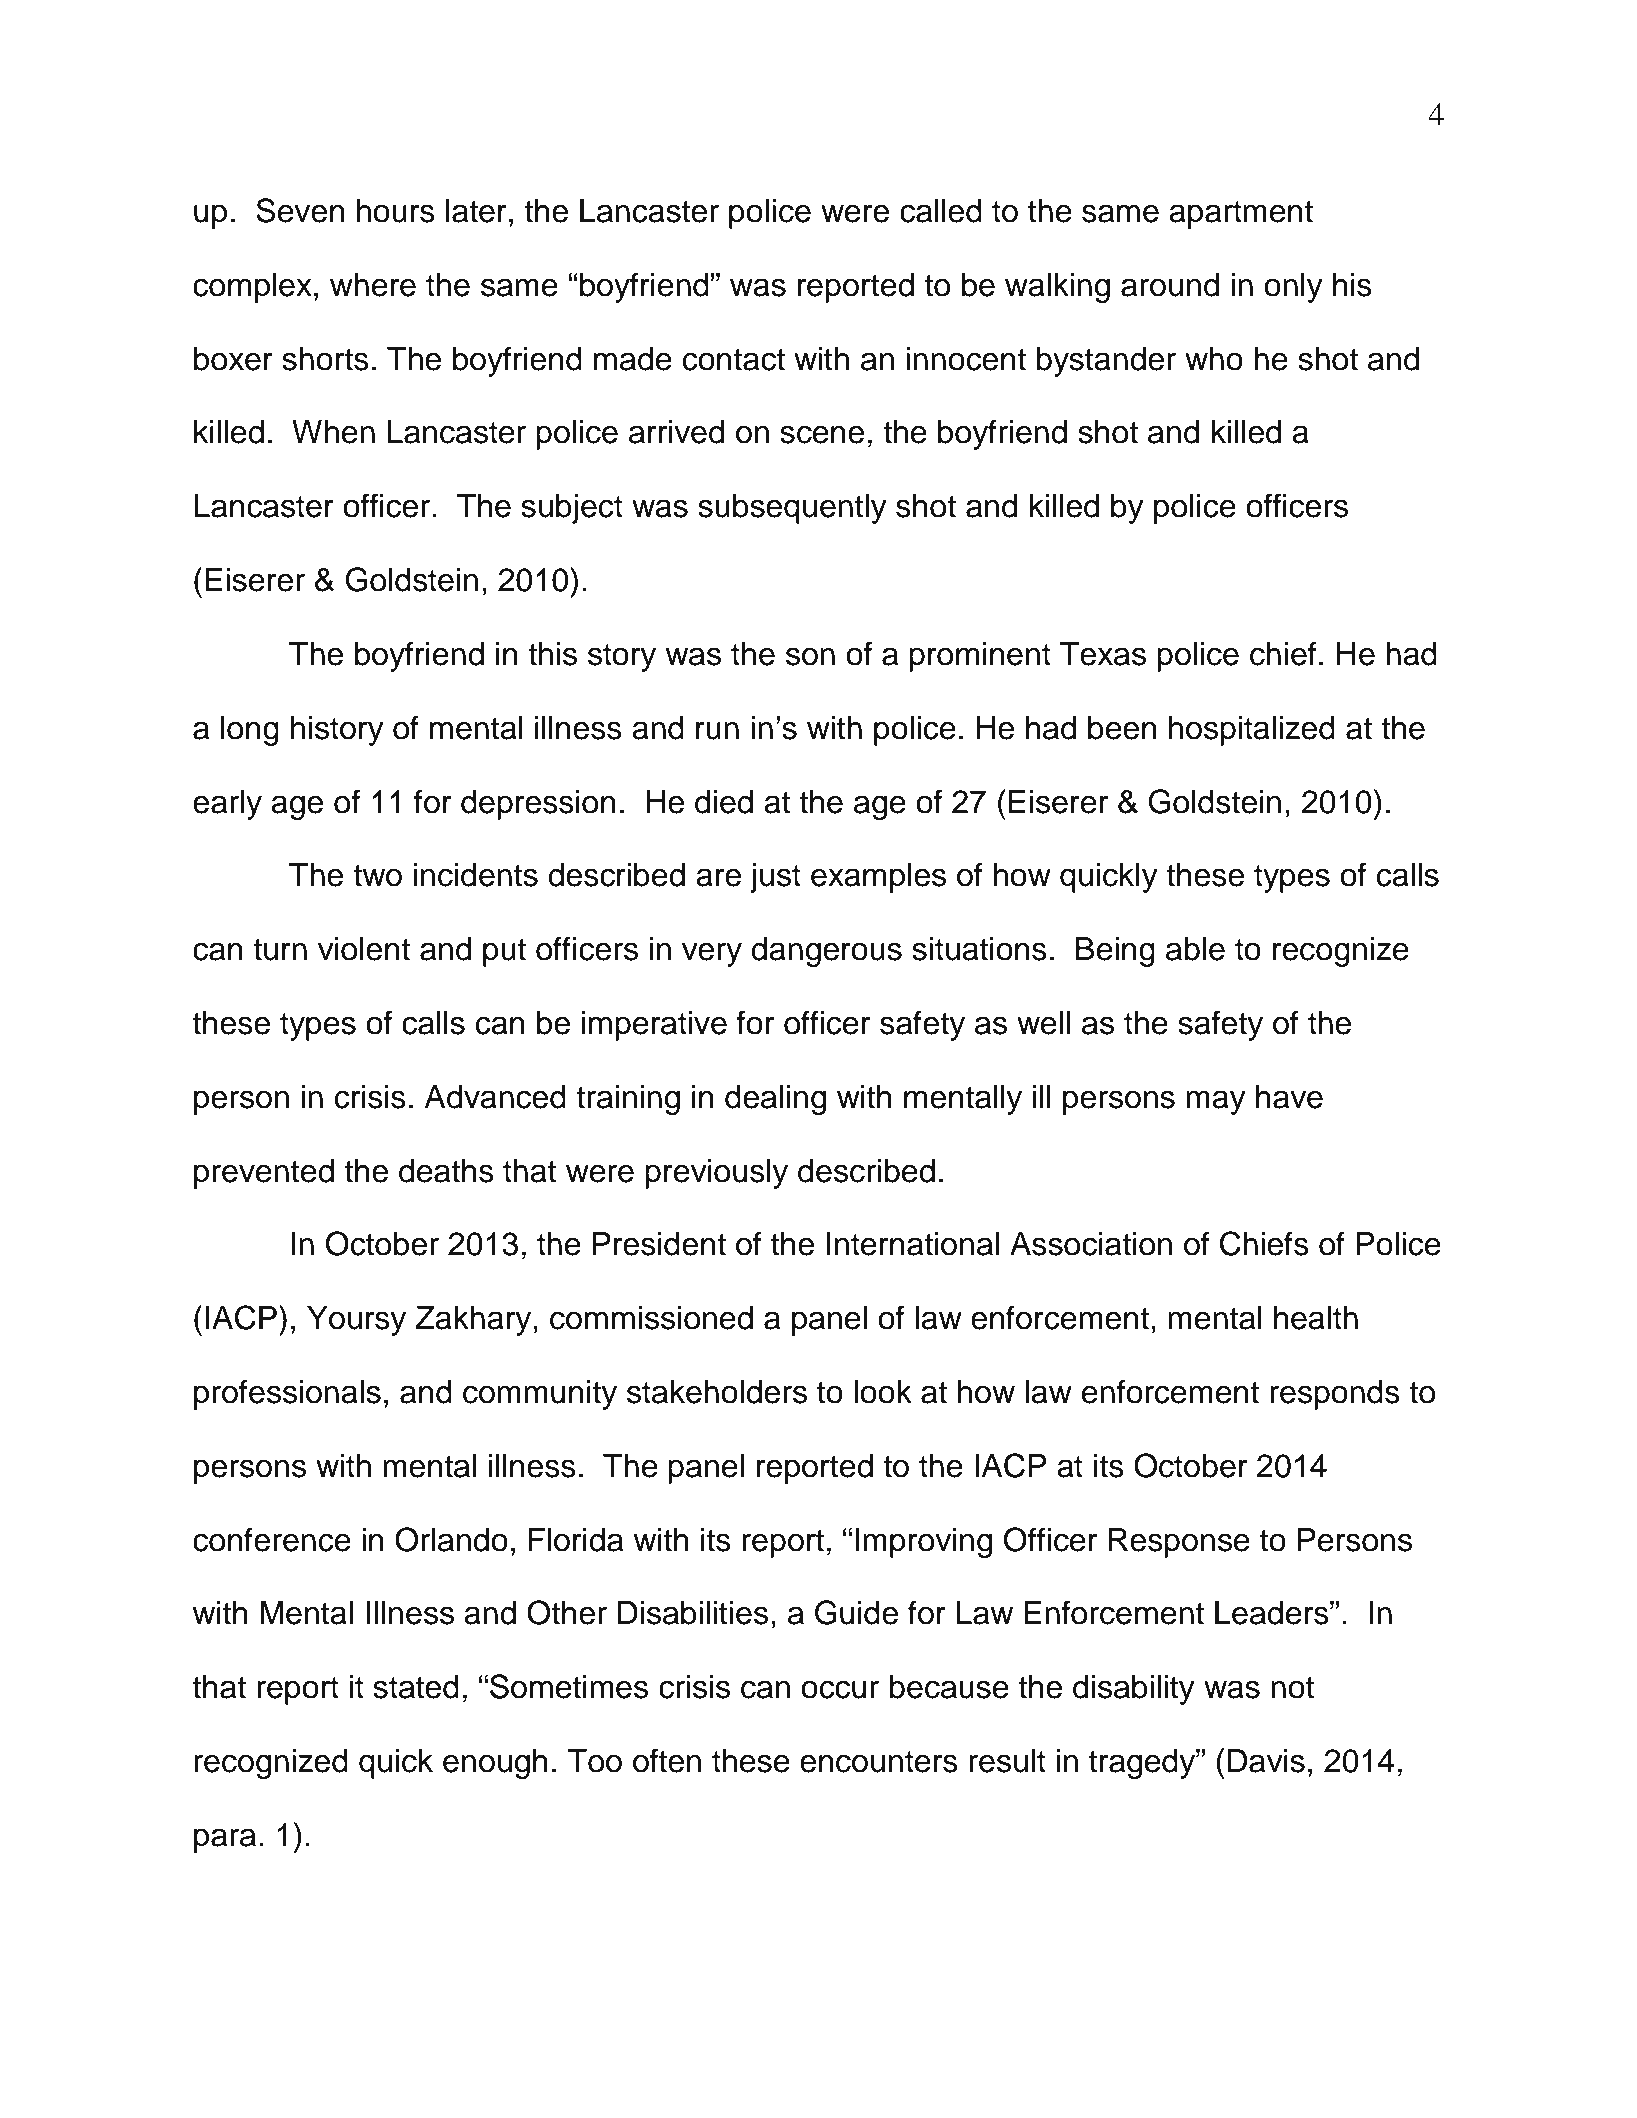 This image has height=2118, width=1637. What do you see at coordinates (775, 1100) in the image?
I see `dealing` at bounding box center [775, 1100].
